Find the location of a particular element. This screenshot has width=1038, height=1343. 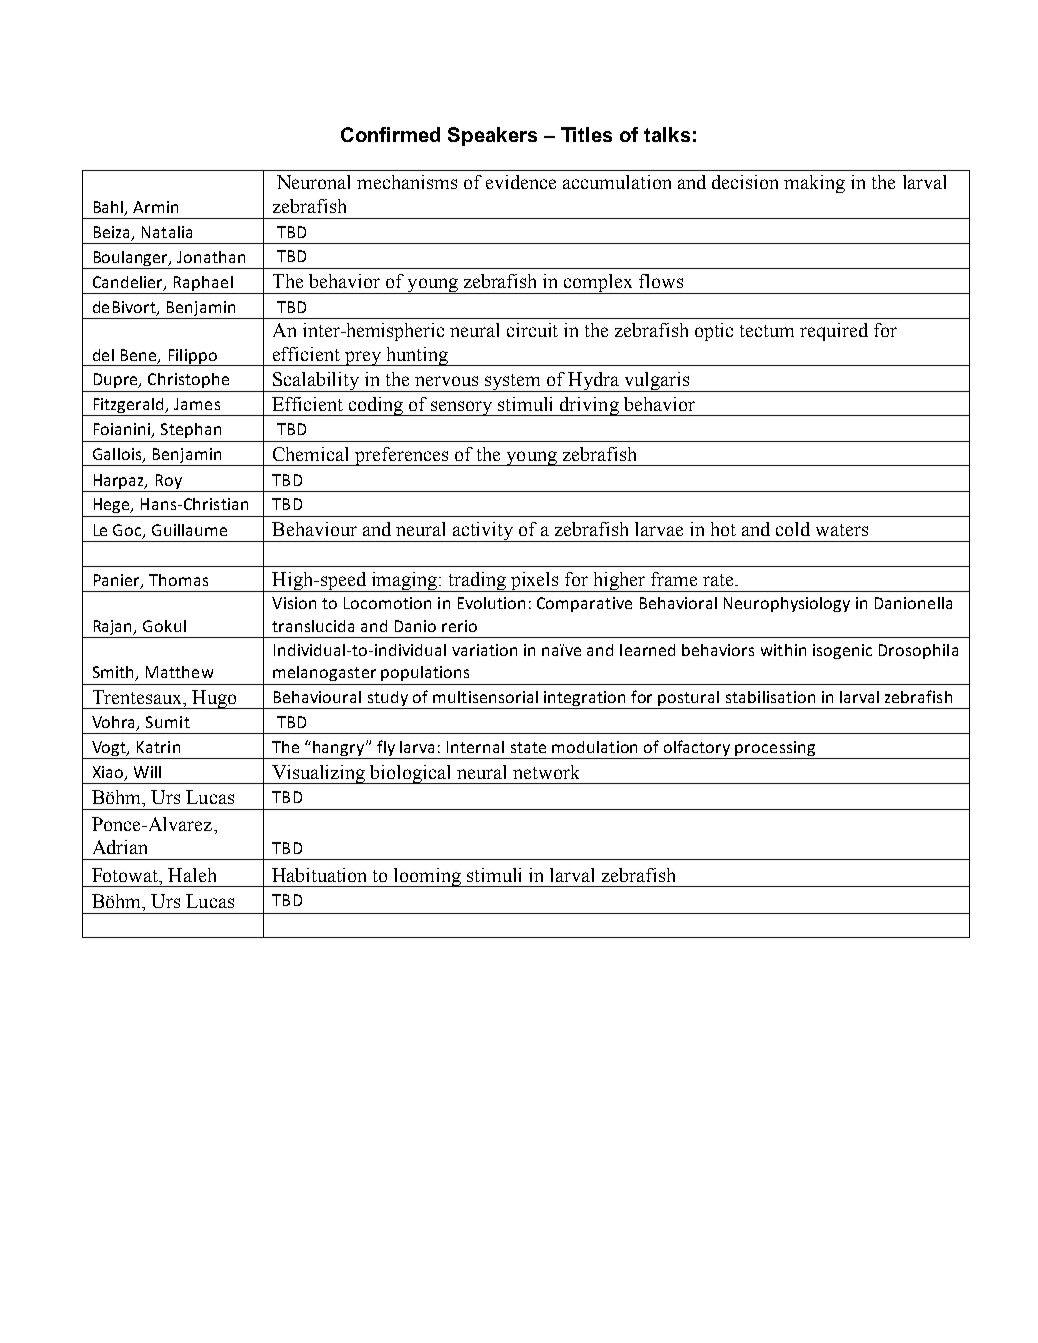

processing is located at coordinates (776, 750).
